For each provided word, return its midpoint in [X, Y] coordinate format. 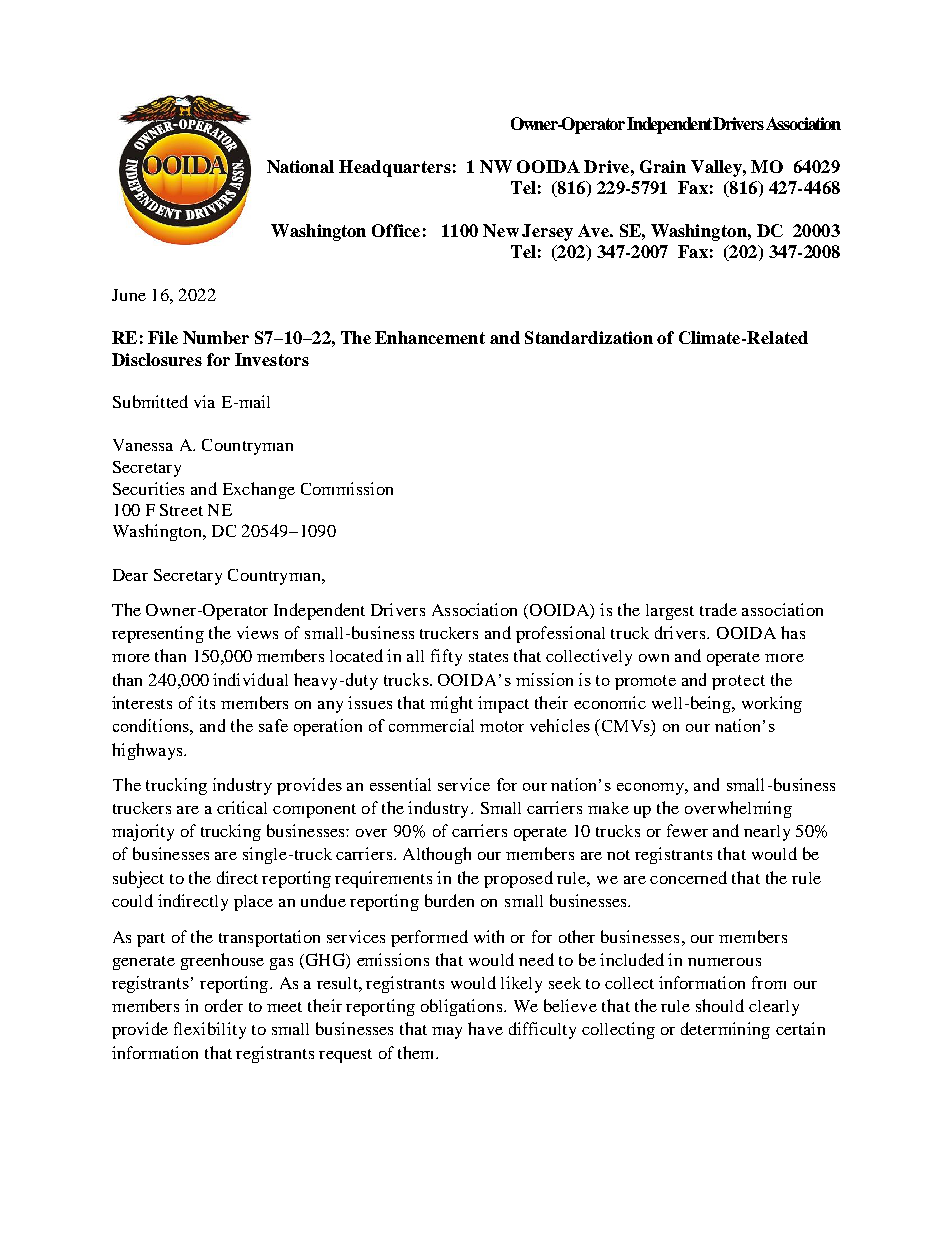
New [501, 230]
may [447, 1033]
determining [725, 1030]
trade [718, 609]
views [257, 632]
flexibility [210, 1030]
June [129, 295]
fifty [446, 657]
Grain [663, 166]
